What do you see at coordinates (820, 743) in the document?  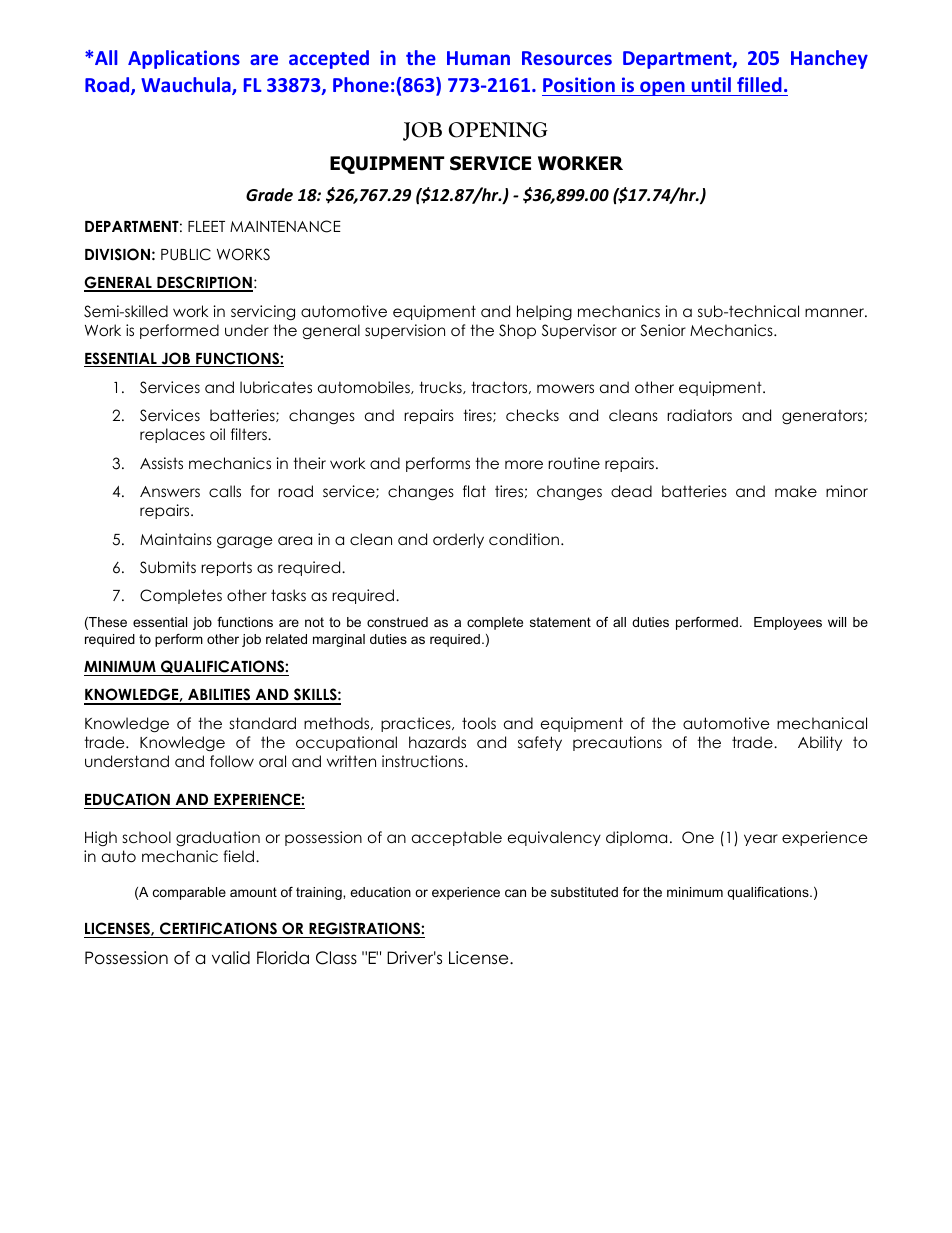 I see `Ability` at bounding box center [820, 743].
